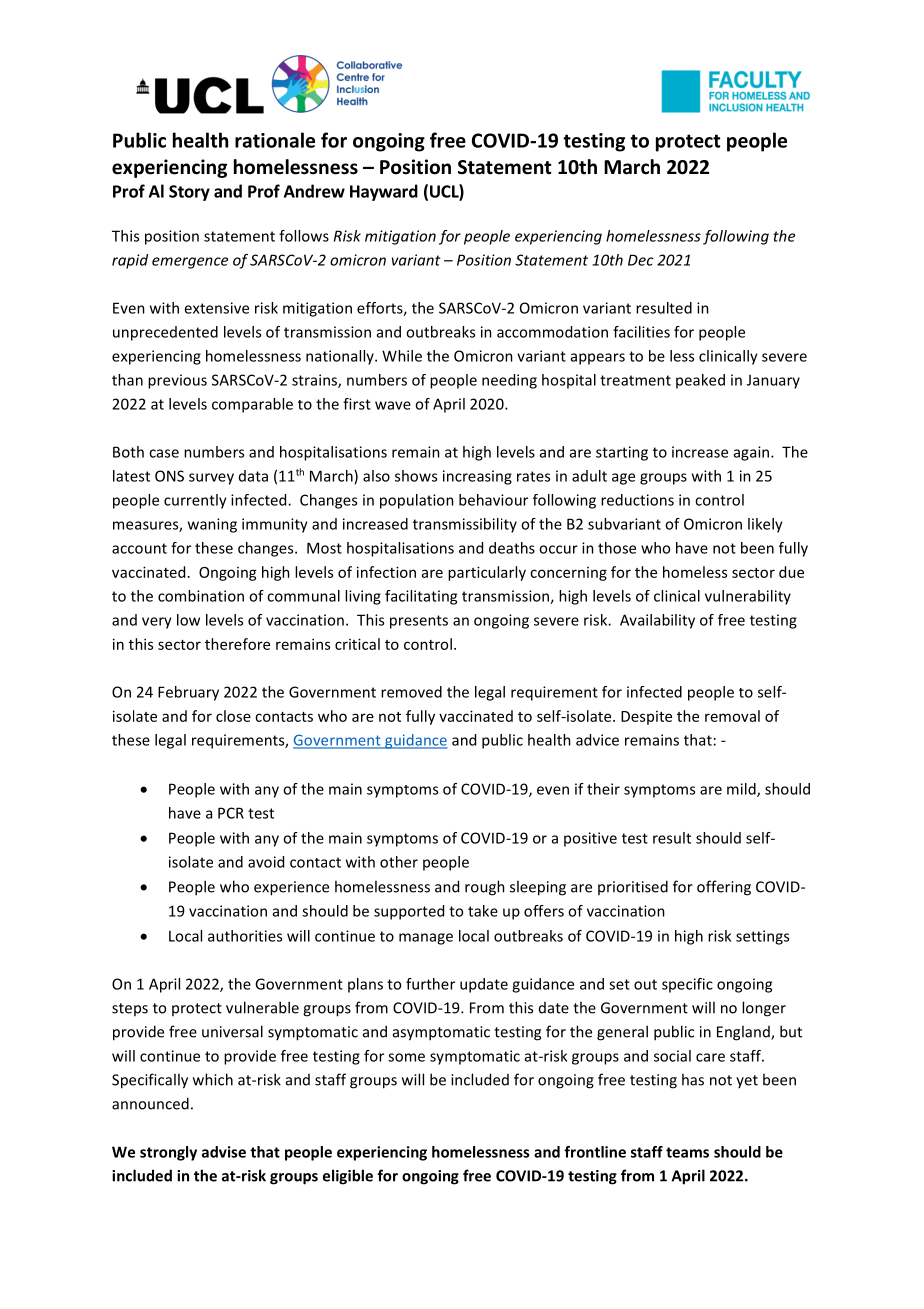 The width and height of the screenshot is (924, 1309). I want to click on presents, so click(419, 622).
